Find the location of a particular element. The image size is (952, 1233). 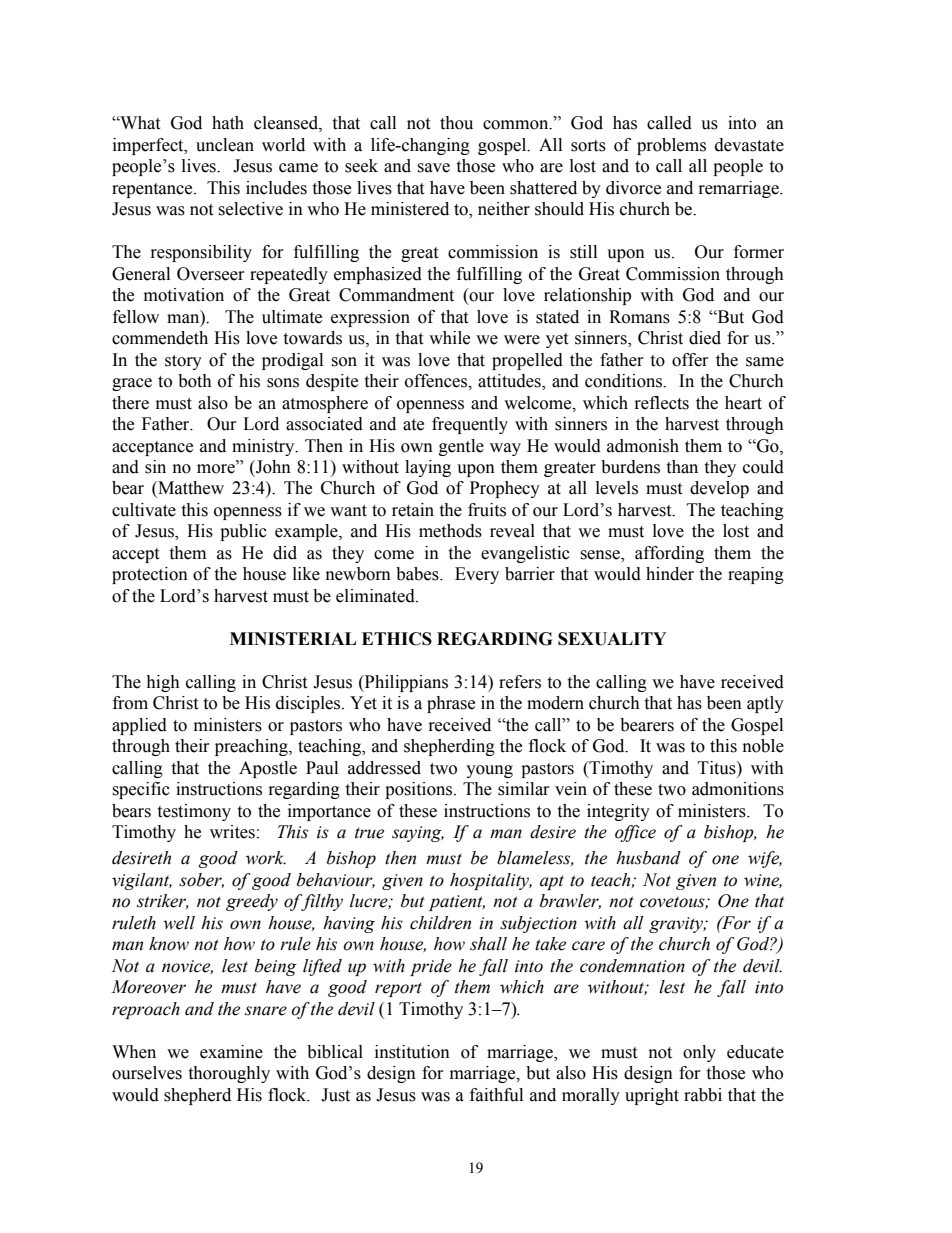

problems is located at coordinates (671, 146).
